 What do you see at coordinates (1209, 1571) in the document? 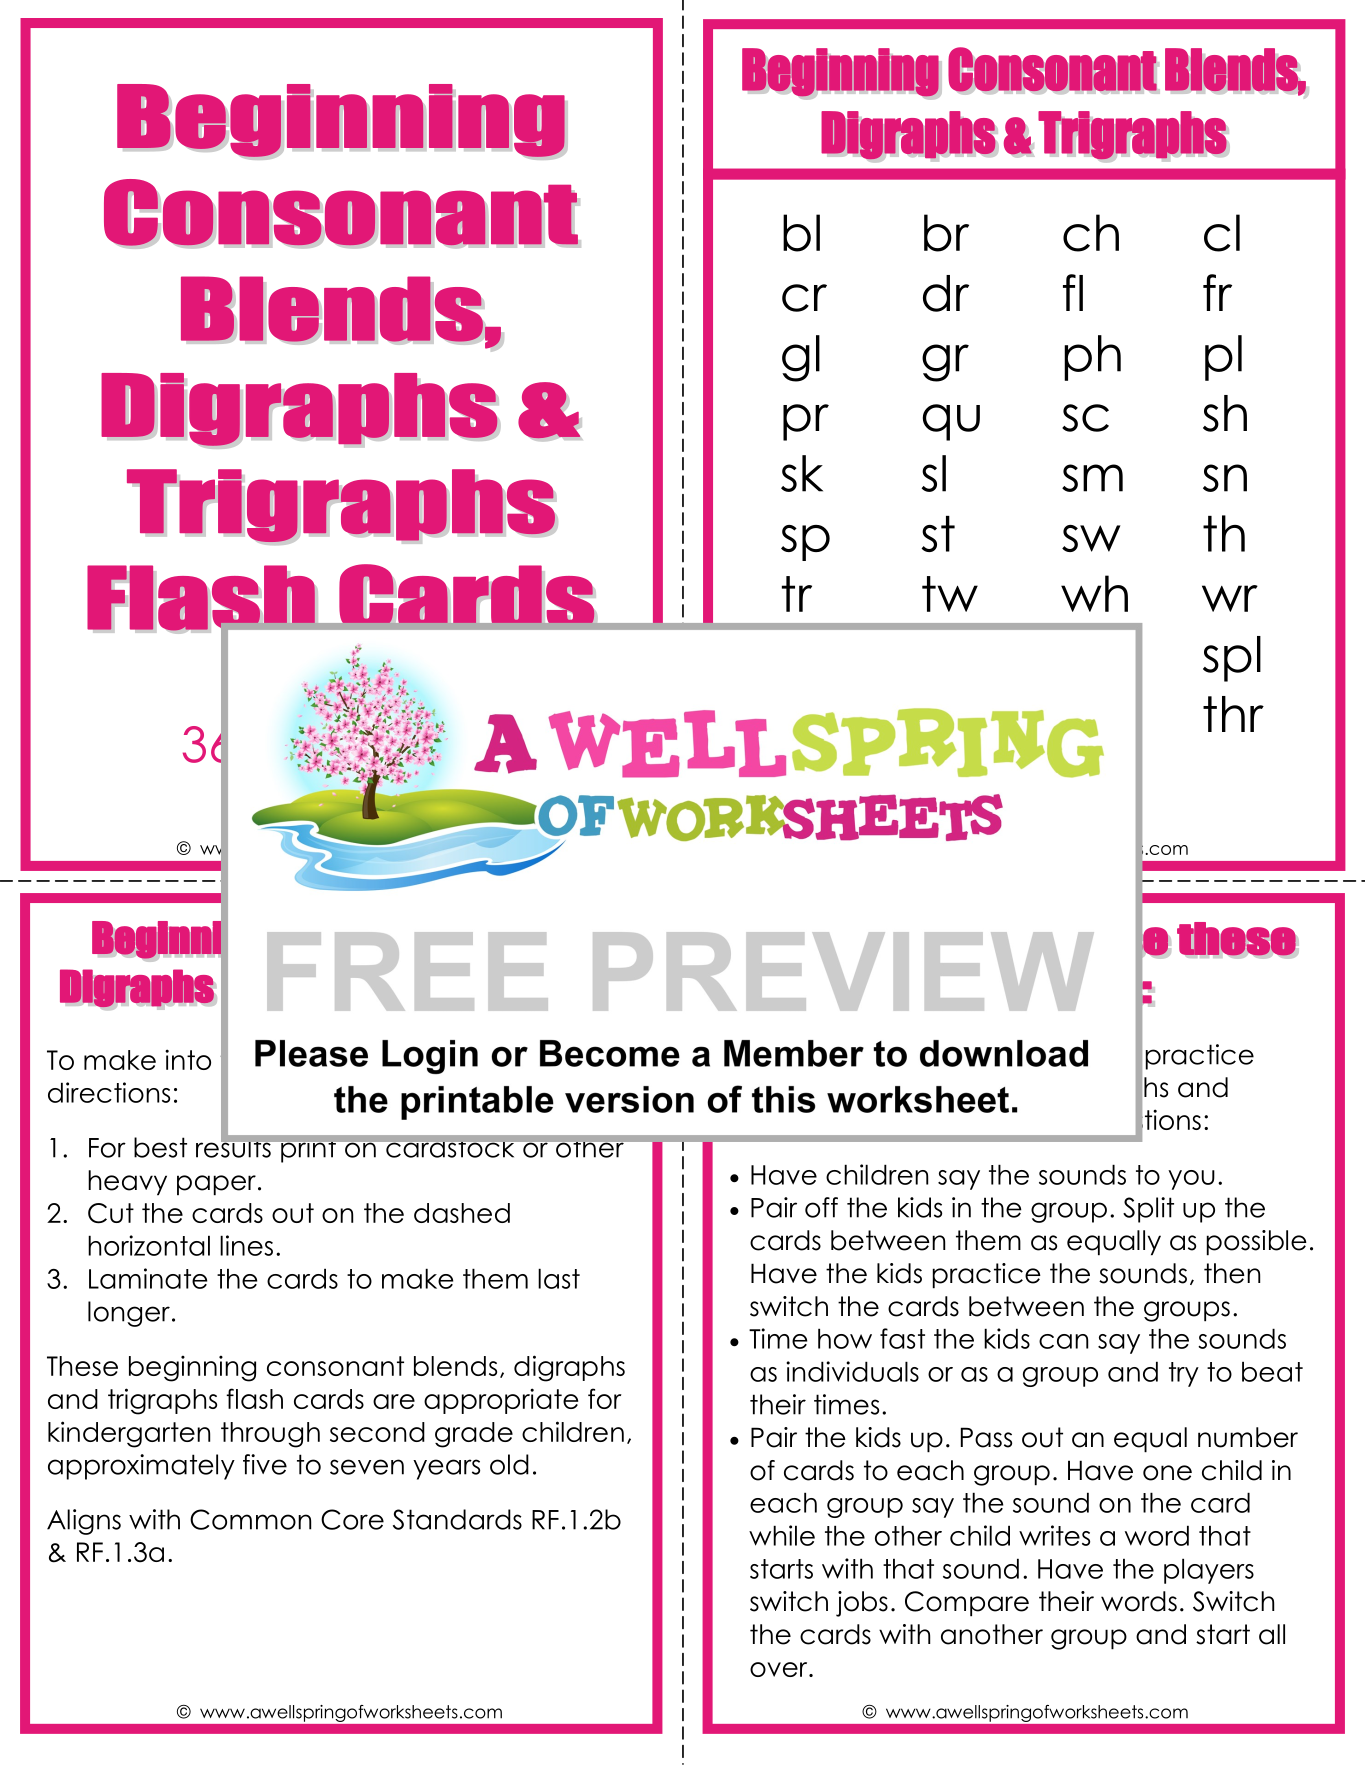
I see `players` at bounding box center [1209, 1571].
